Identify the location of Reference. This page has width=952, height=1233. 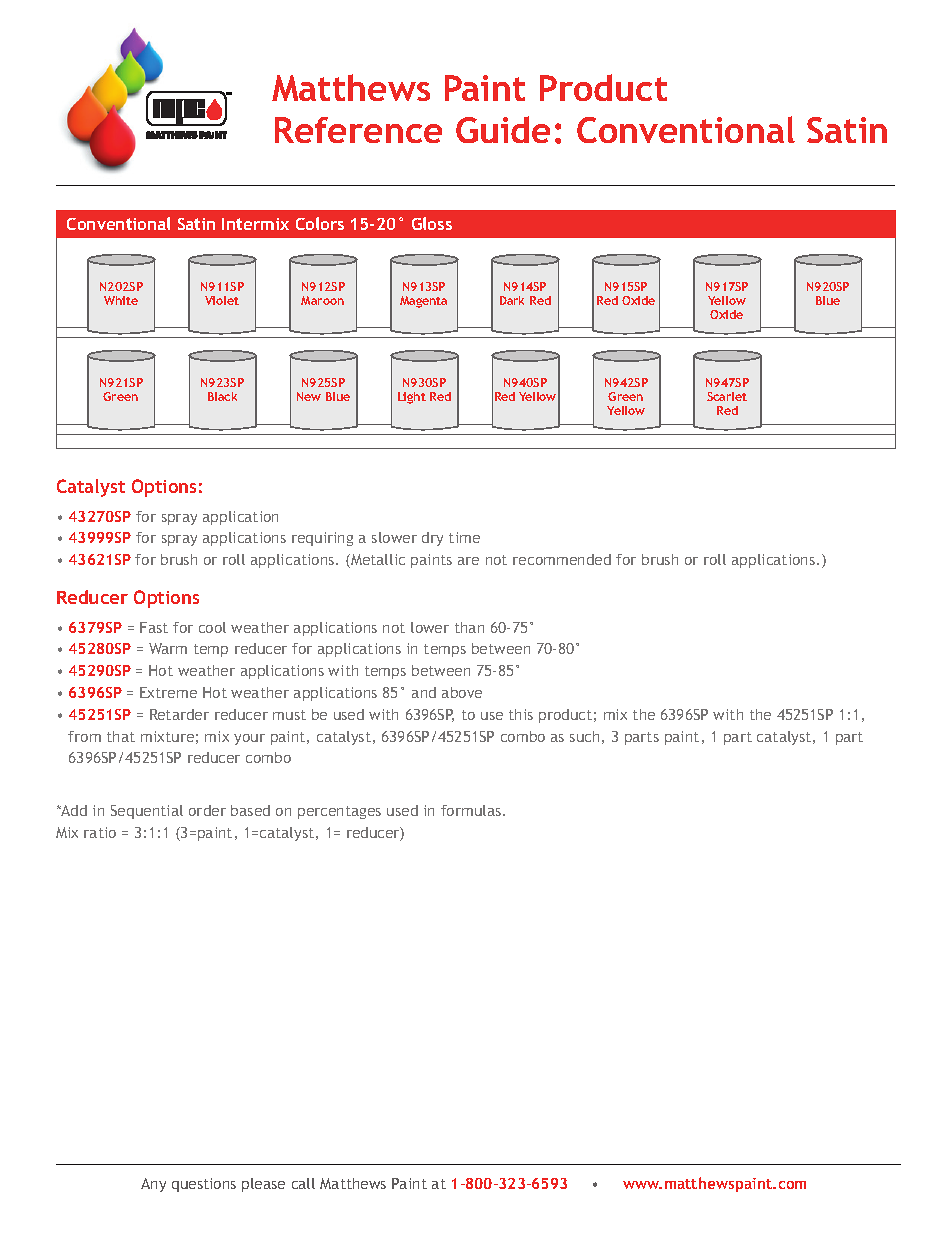
(358, 130).
